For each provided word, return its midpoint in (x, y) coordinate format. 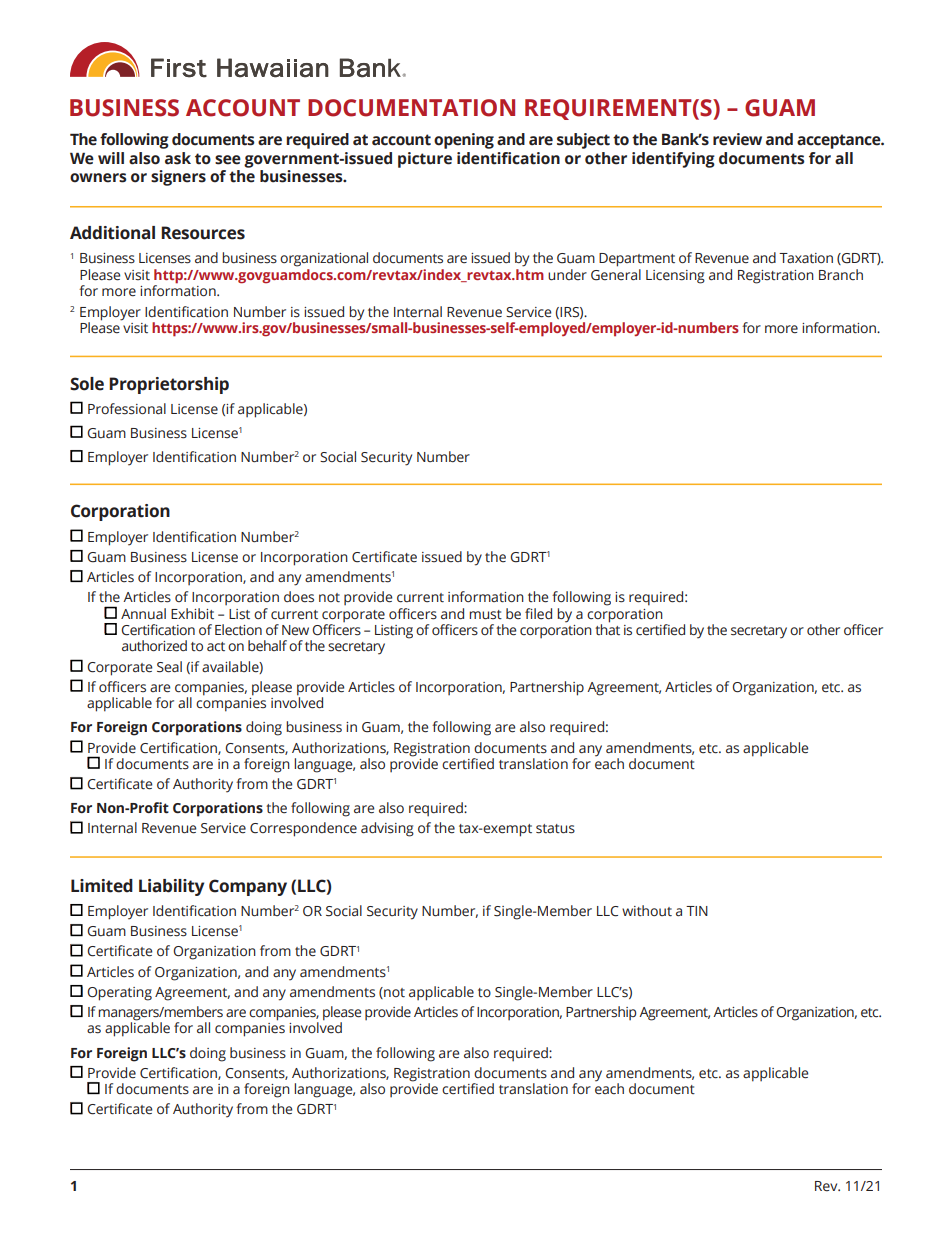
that (607, 628)
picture (425, 160)
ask (178, 158)
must (485, 615)
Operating (119, 994)
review (737, 139)
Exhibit (192, 613)
